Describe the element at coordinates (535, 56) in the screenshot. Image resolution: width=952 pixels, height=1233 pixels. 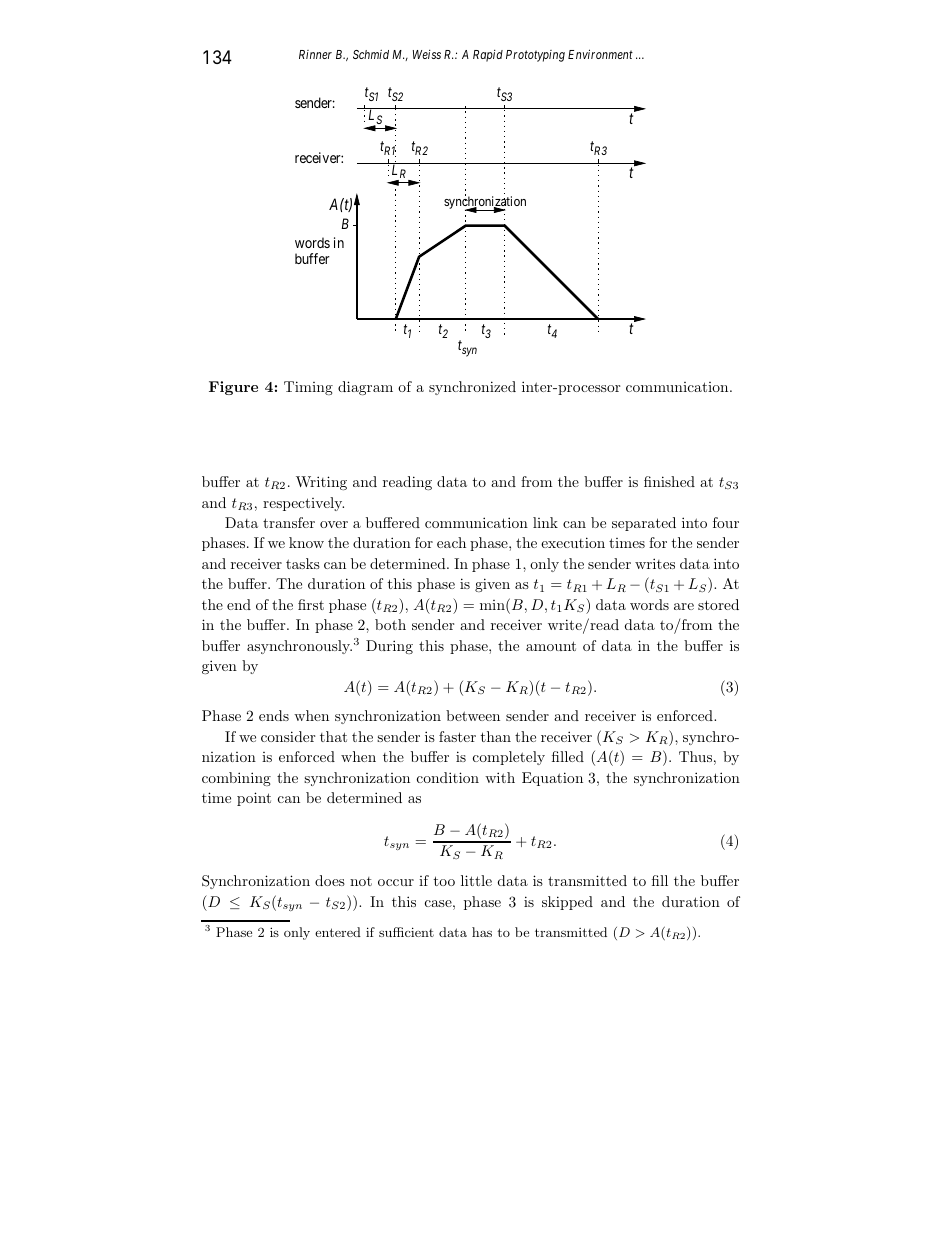
I see `Prototyping` at that location.
